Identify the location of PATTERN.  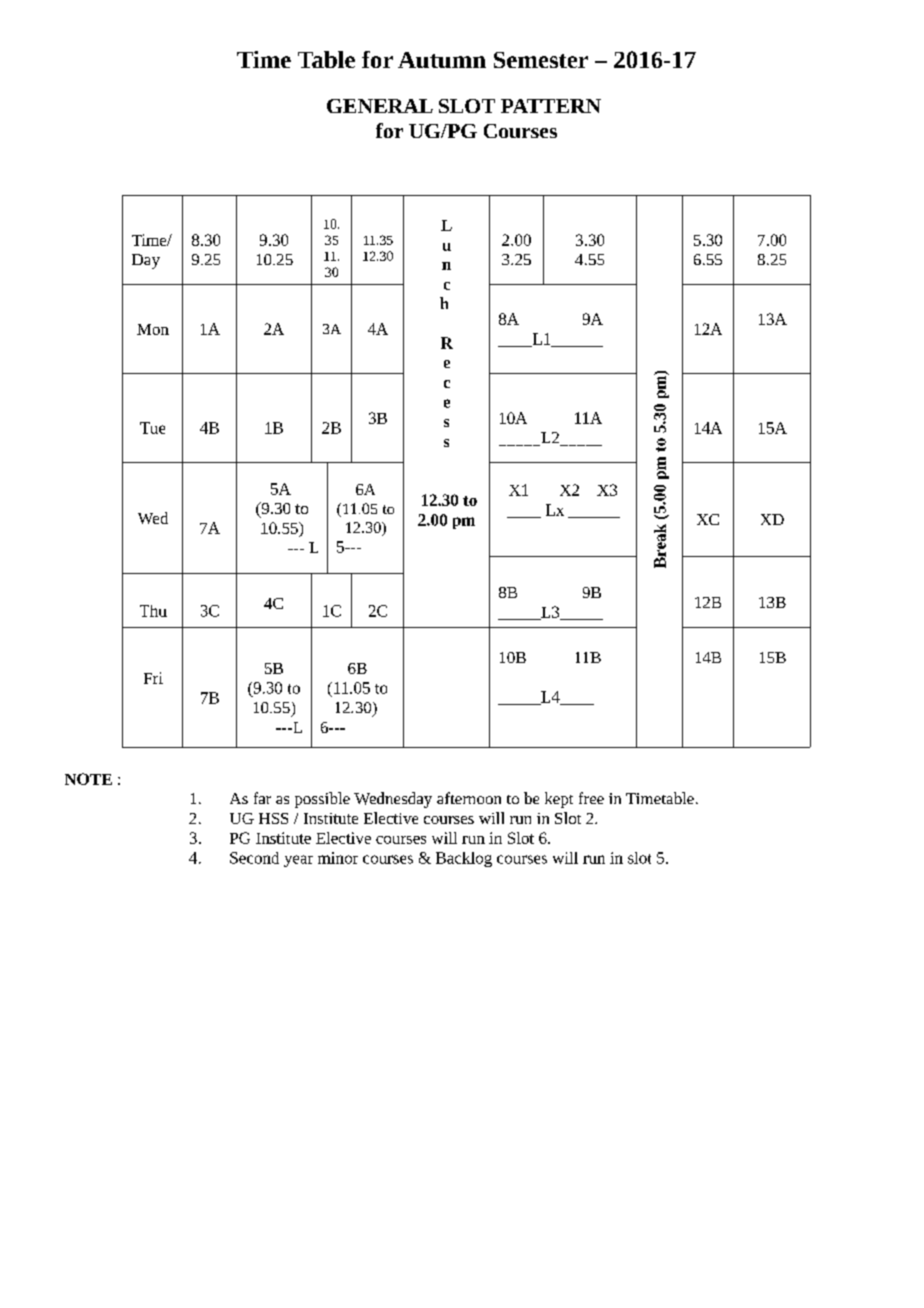
(551, 106).
